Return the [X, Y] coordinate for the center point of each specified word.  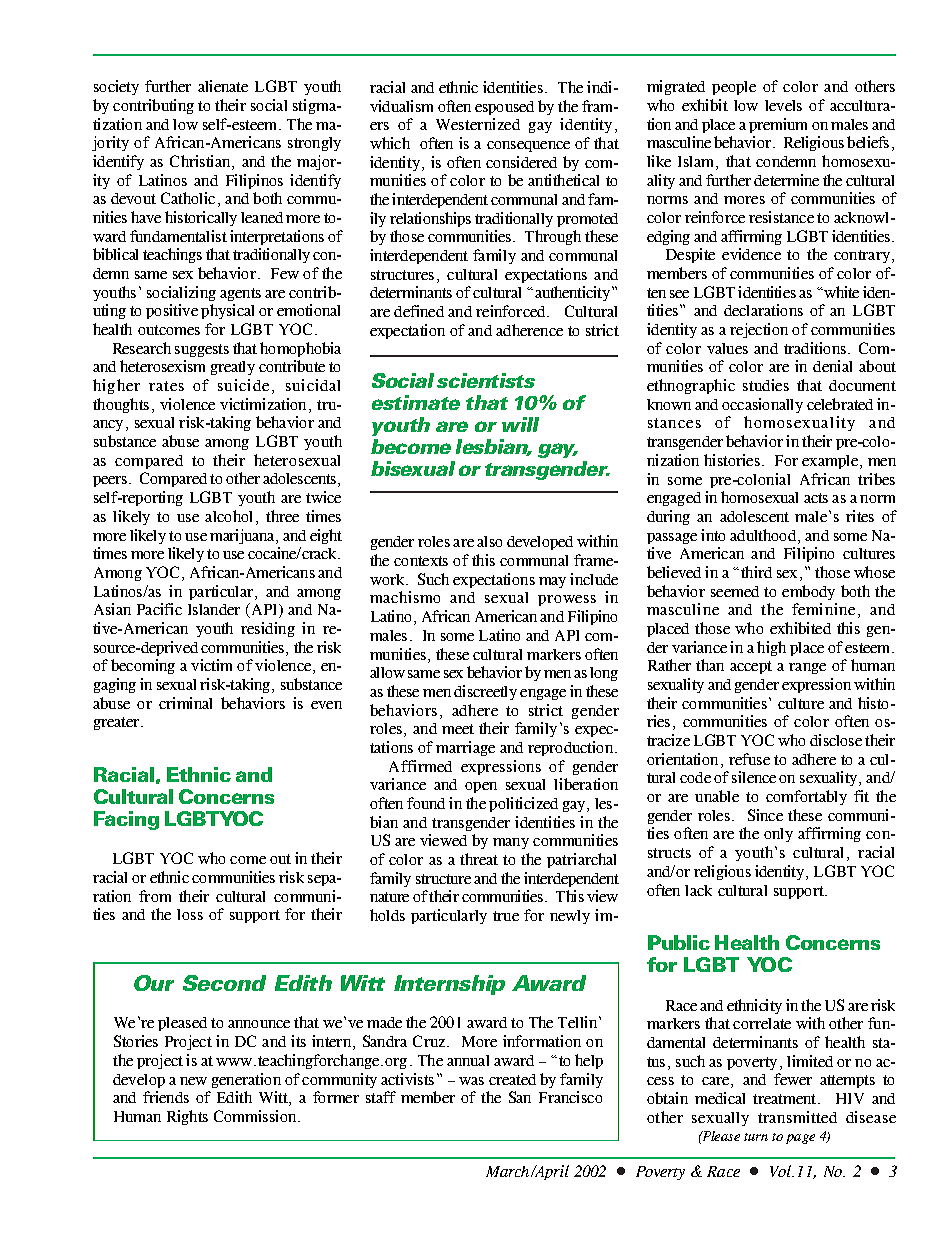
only [778, 835]
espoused [504, 108]
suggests [202, 350]
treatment [786, 1099]
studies [766, 385]
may [552, 582]
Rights [187, 1117]
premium [778, 125]
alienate [223, 86]
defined [419, 311]
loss [190, 914]
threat [479, 859]
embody [808, 592]
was [471, 1081]
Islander [214, 609]
